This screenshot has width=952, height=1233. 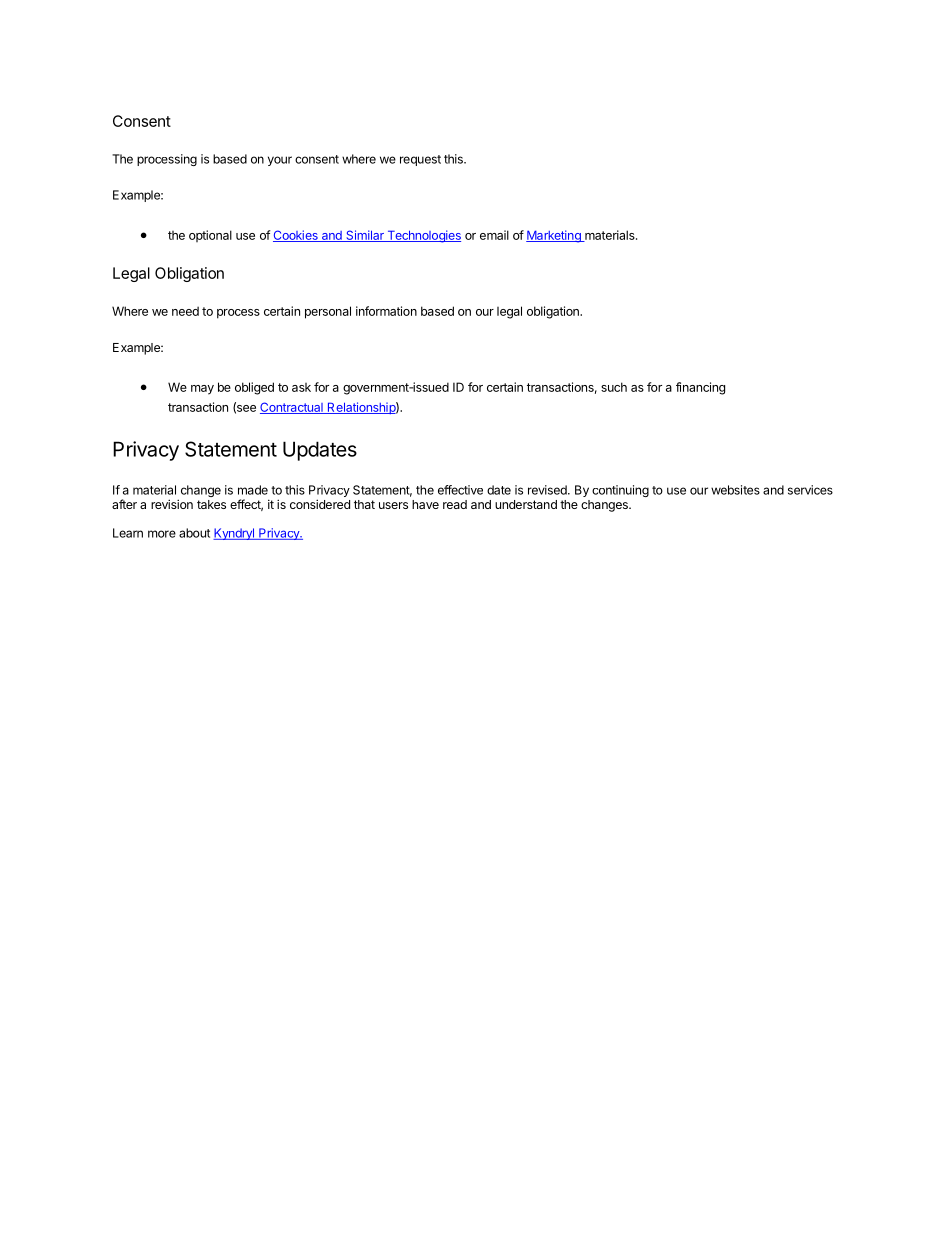 I want to click on need, so click(x=185, y=311).
